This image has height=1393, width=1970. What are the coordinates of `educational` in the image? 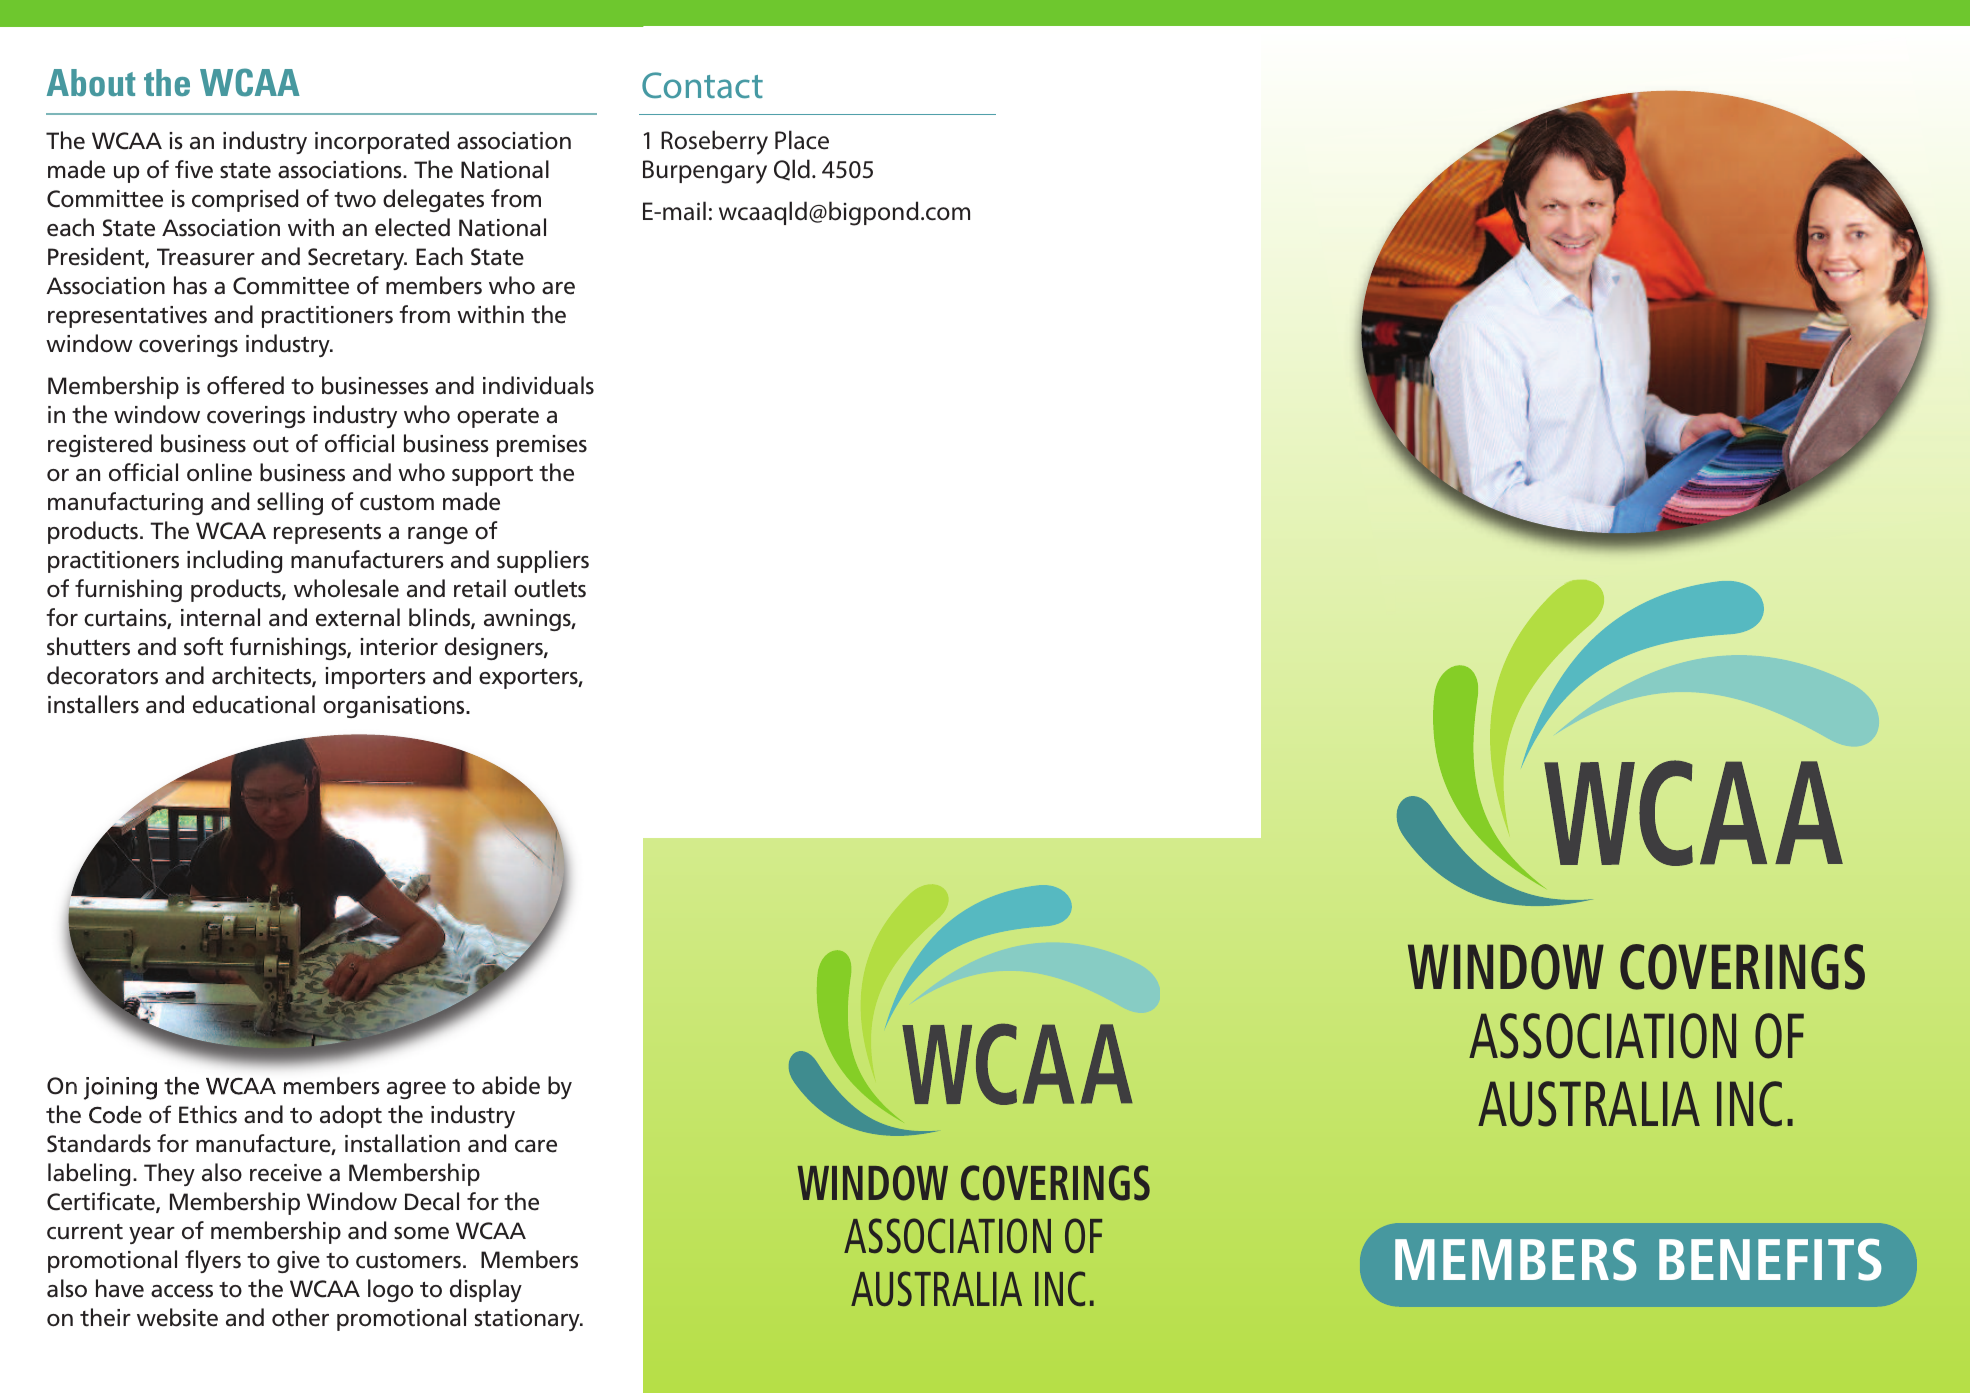 It's located at (254, 704).
